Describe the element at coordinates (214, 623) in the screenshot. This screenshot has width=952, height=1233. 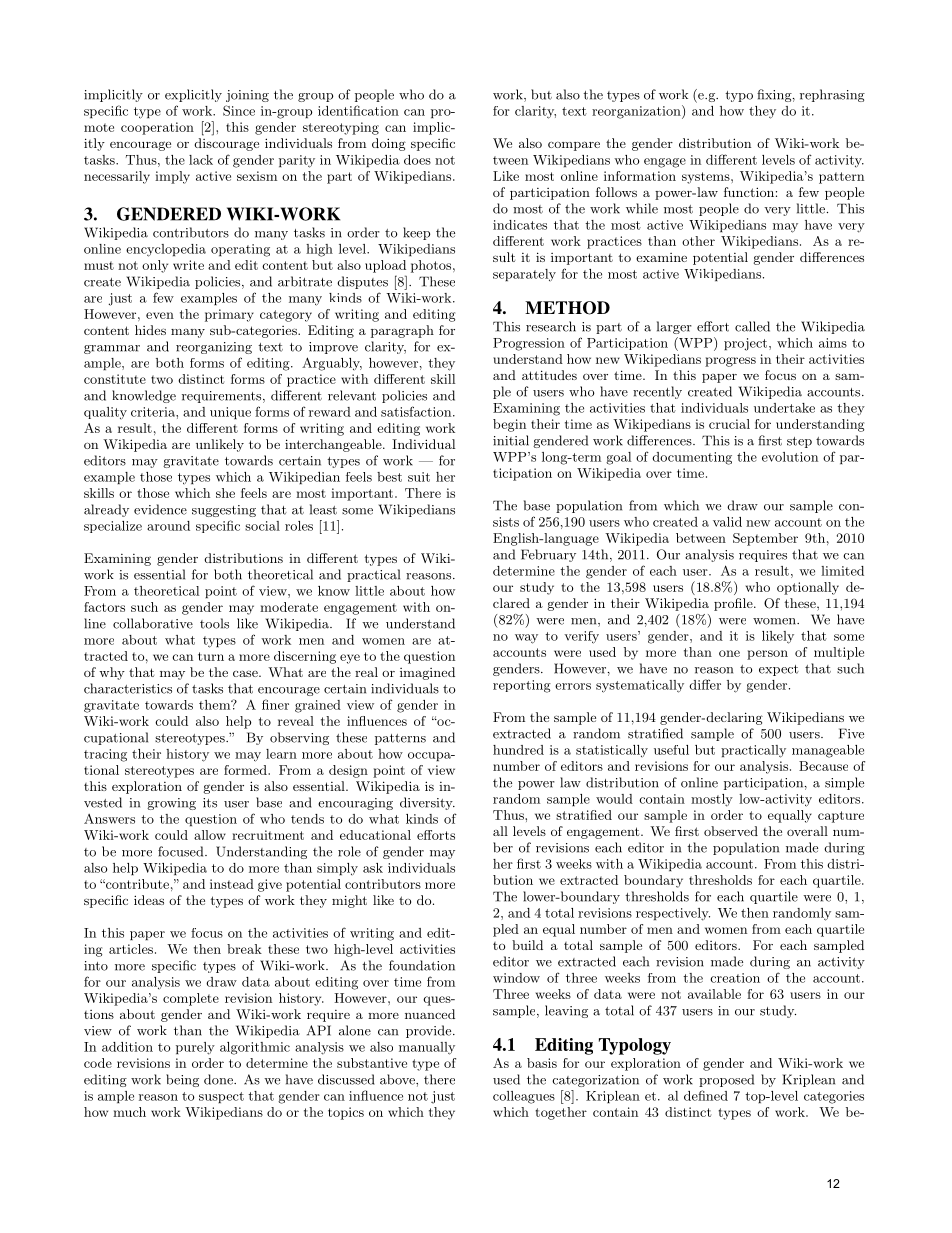
I see `tools` at that location.
